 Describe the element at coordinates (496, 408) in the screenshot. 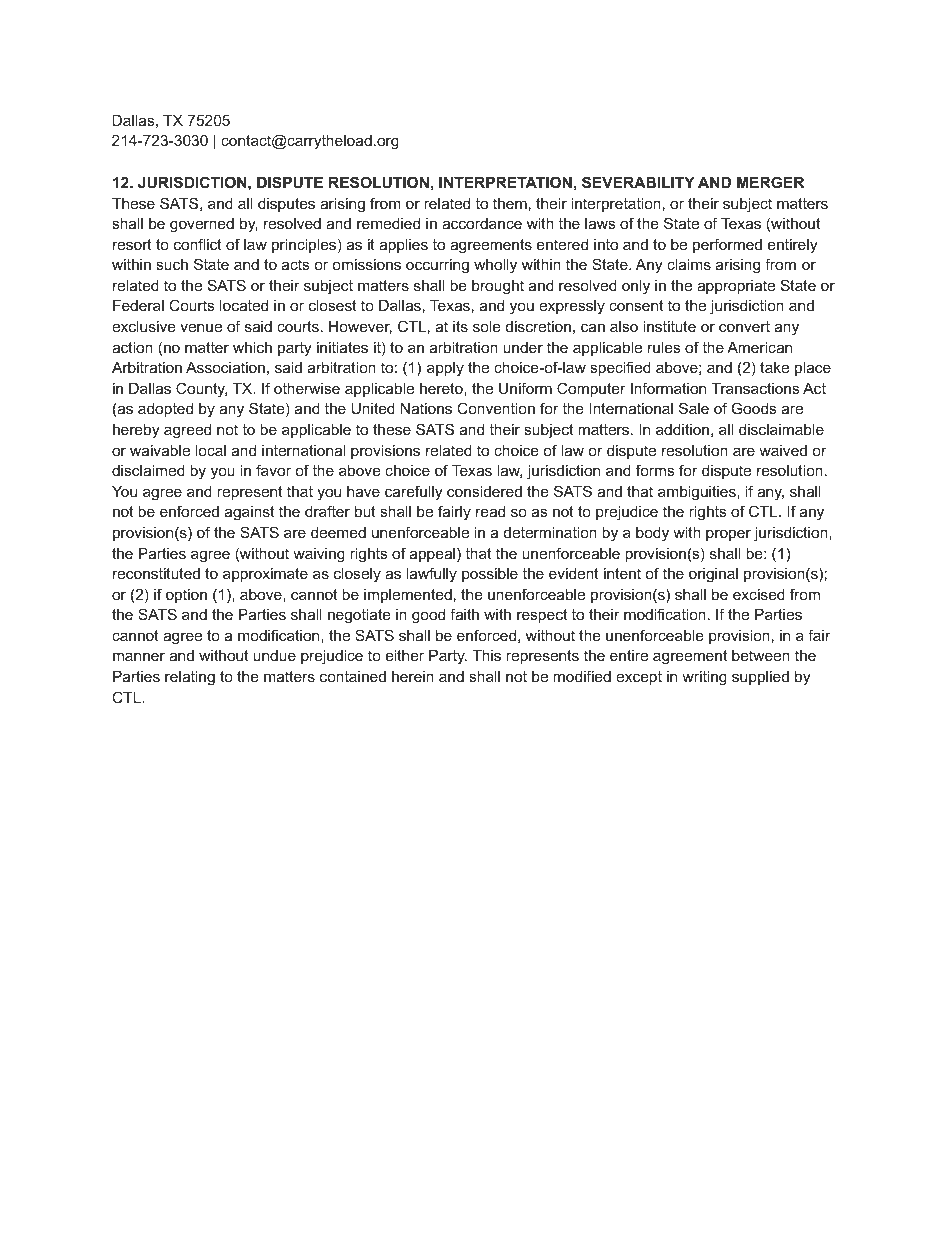

I see `Convention` at that location.
